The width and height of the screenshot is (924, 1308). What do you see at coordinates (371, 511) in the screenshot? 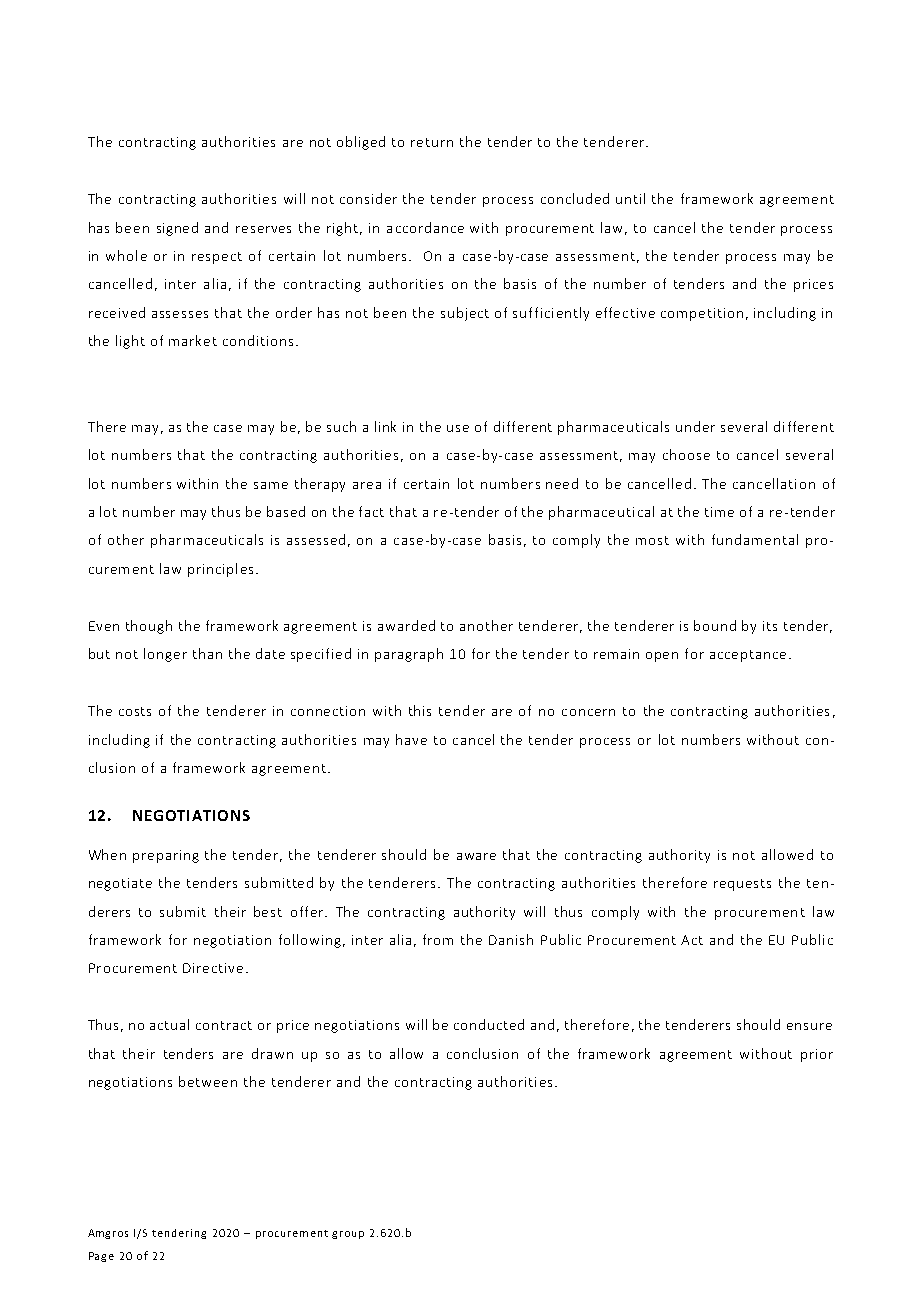
I see `fact` at bounding box center [371, 511].
